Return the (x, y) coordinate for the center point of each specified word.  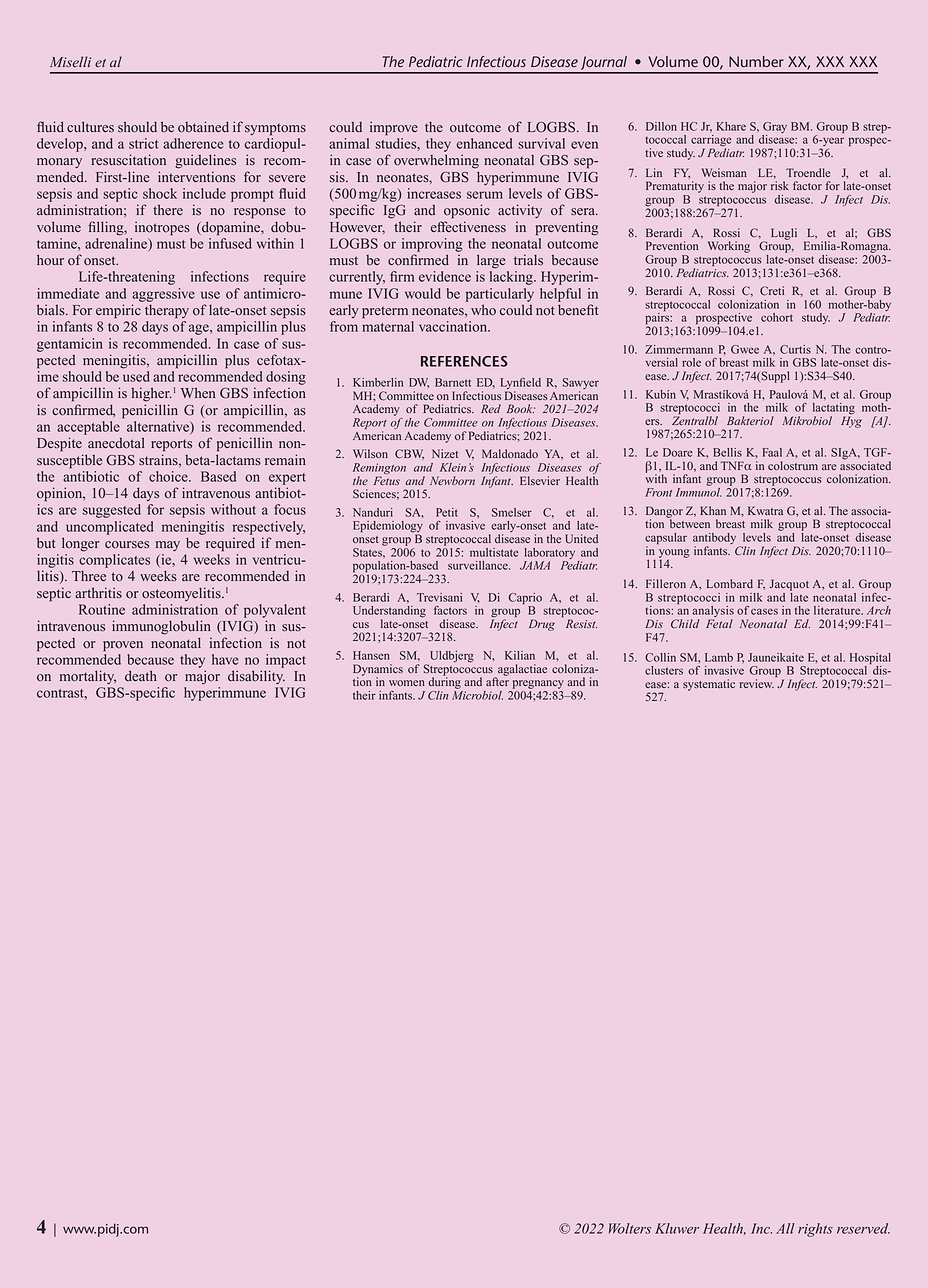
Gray (775, 127)
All (785, 1228)
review (757, 683)
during (444, 682)
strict (143, 143)
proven (123, 646)
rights (815, 1230)
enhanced (484, 143)
